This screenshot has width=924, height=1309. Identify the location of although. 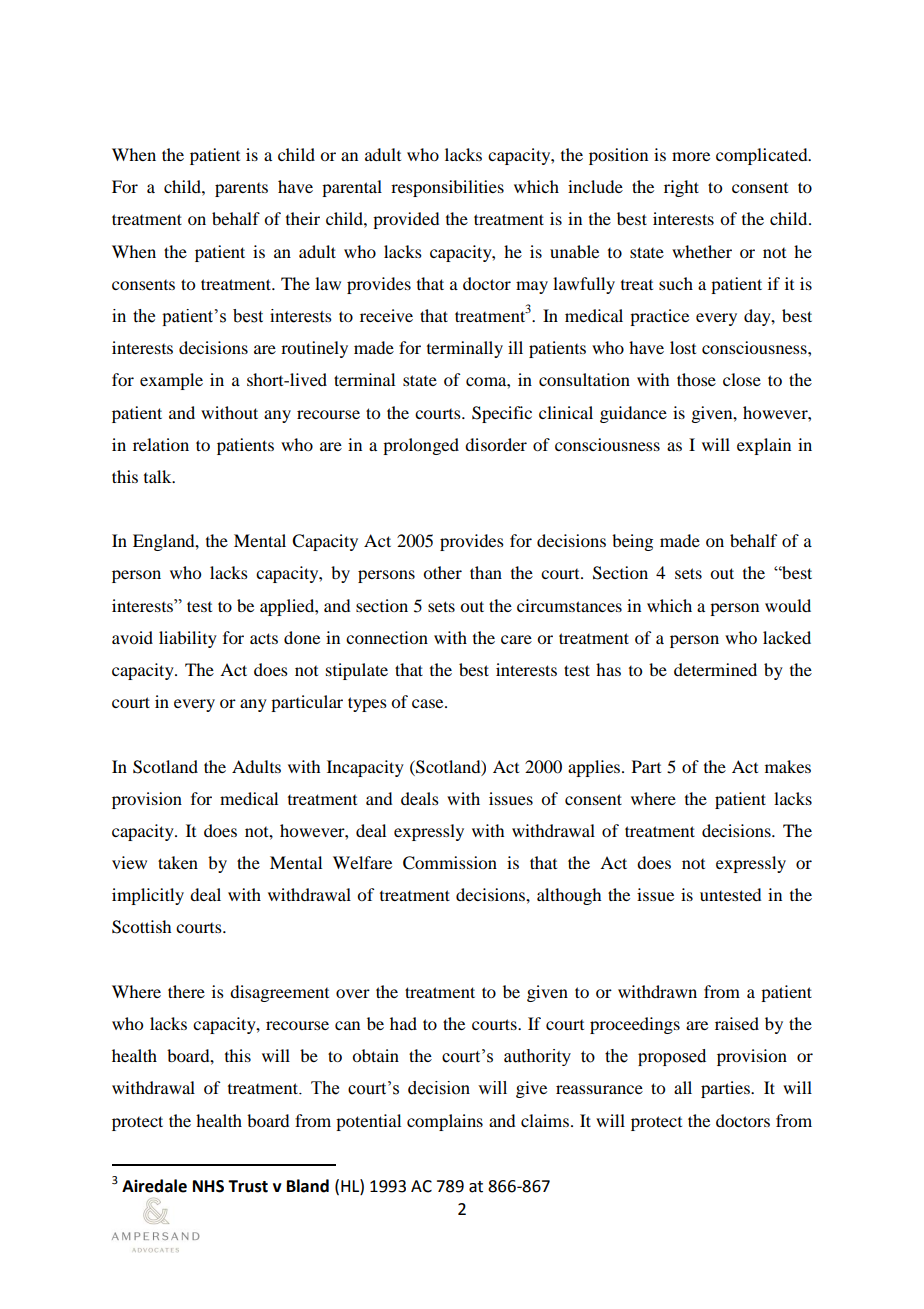
(569, 896).
